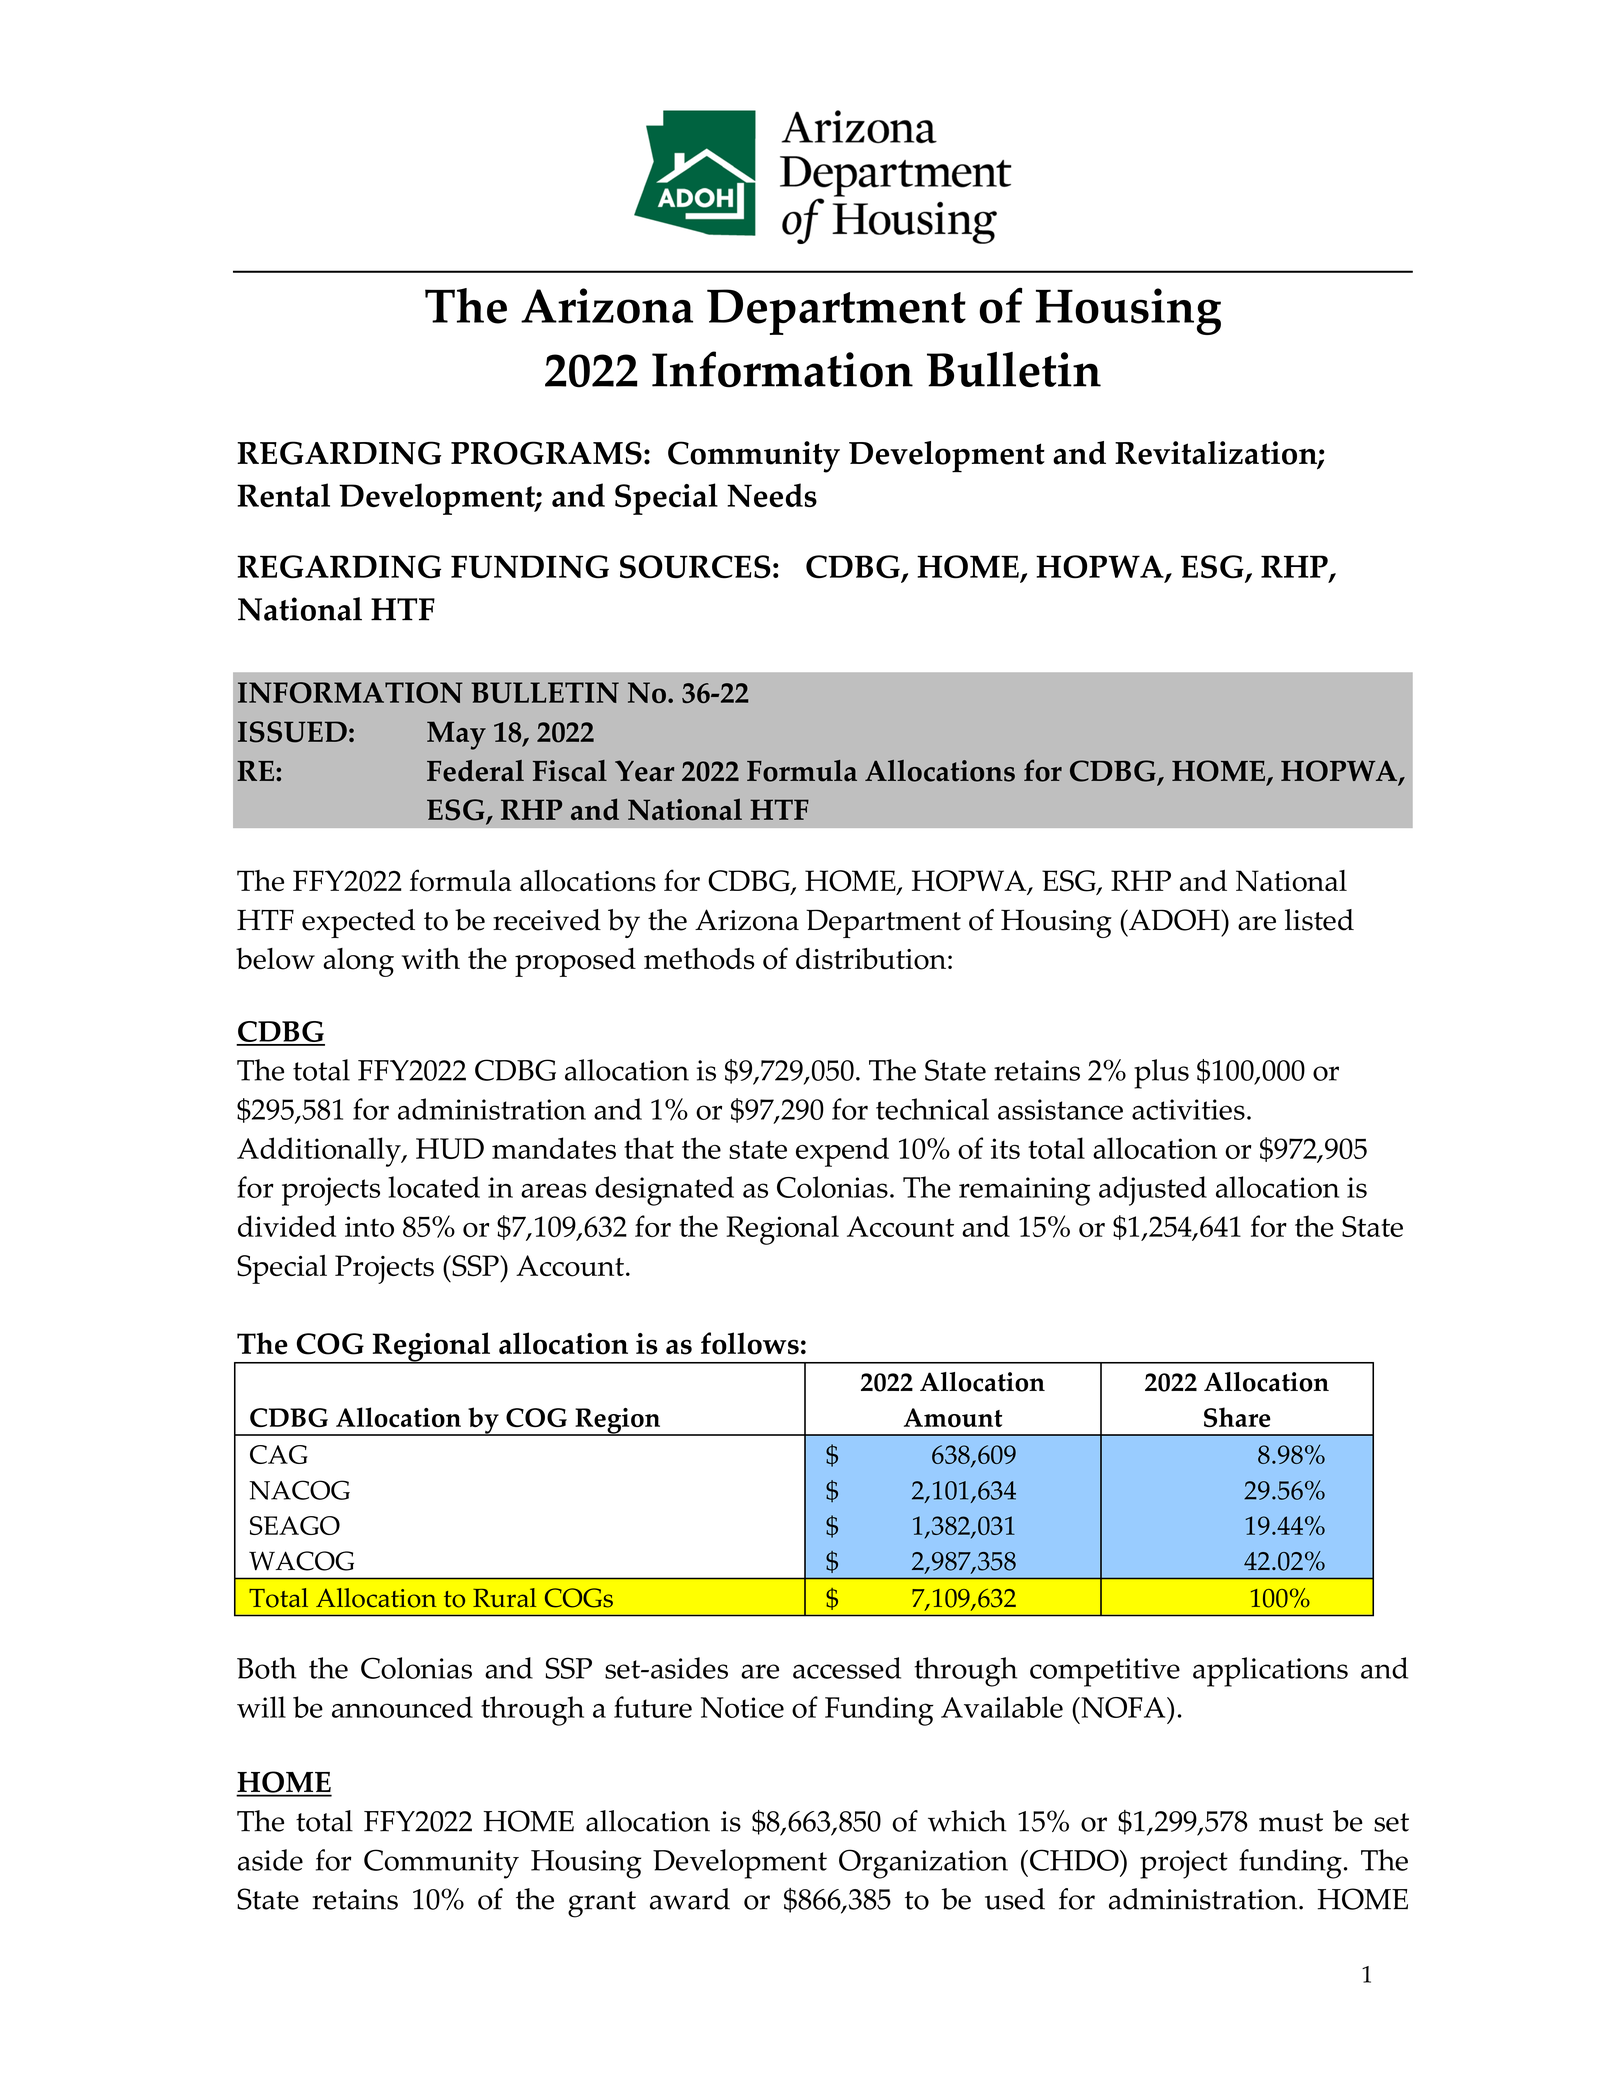 The image size is (1610, 2084). What do you see at coordinates (602, 1904) in the page?
I see `grant` at bounding box center [602, 1904].
